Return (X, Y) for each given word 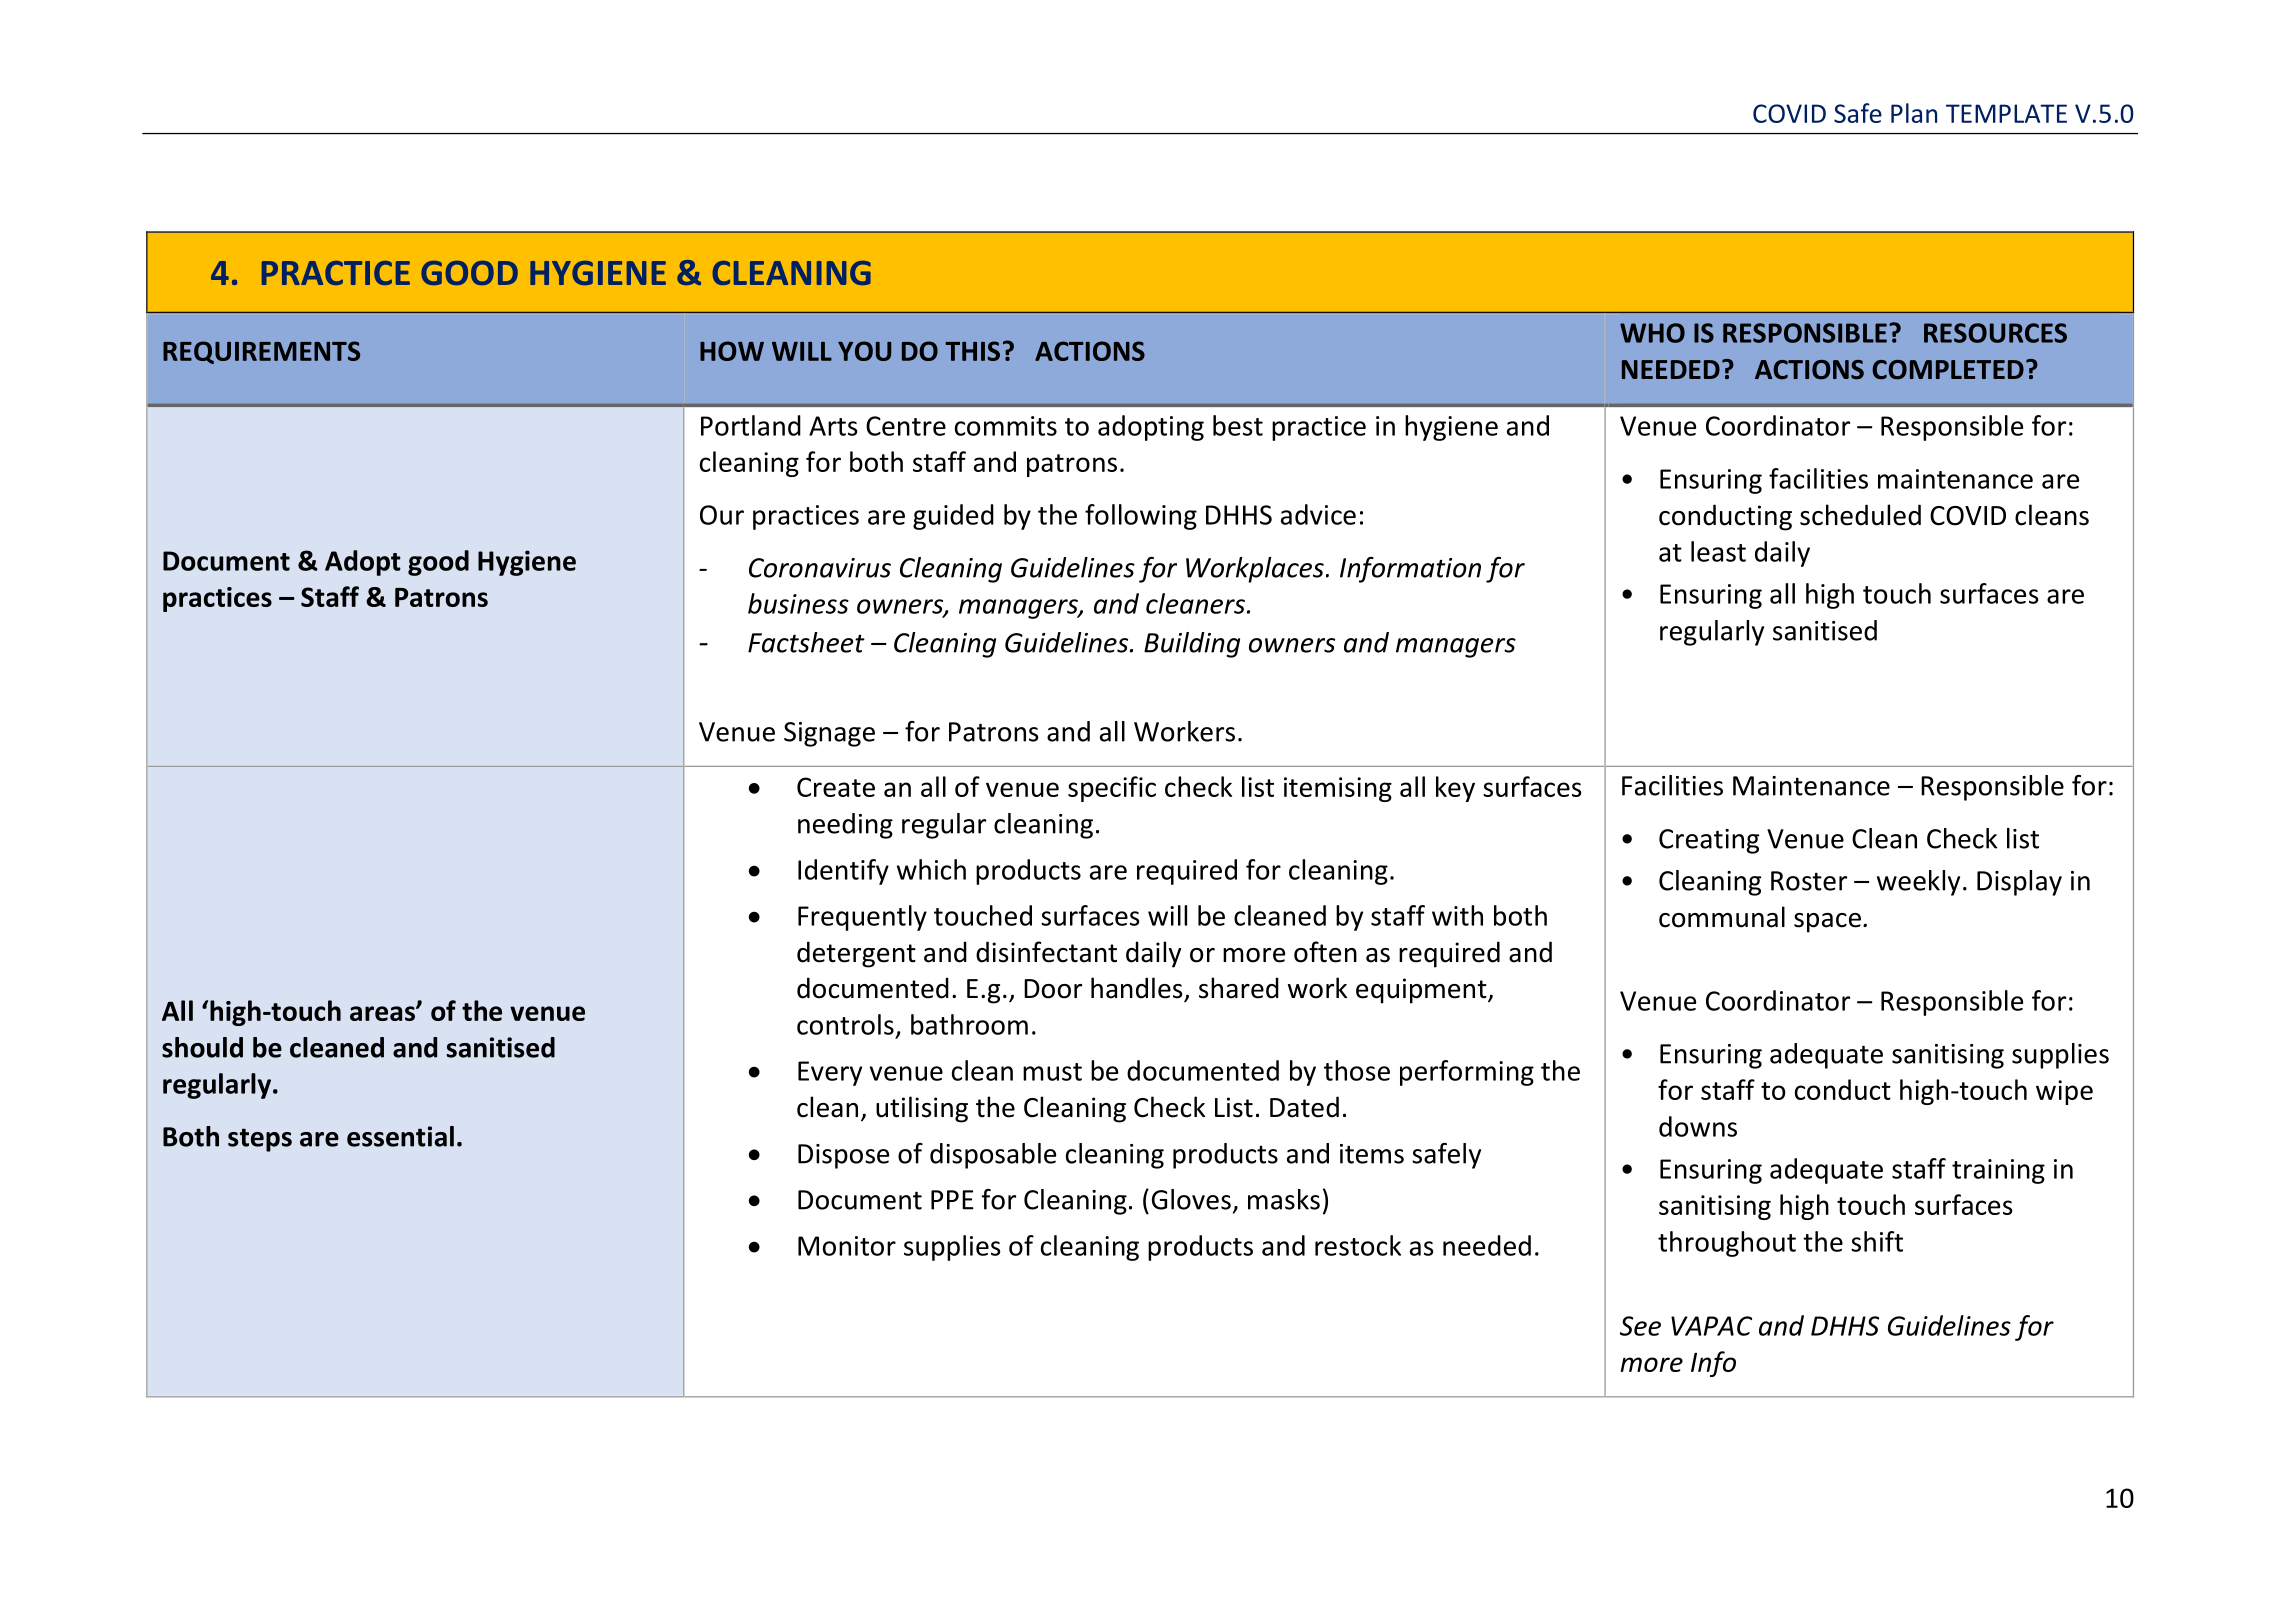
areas (383, 1013)
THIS (972, 351)
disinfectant (1046, 952)
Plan (1914, 113)
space (1827, 923)
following (1141, 517)
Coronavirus (820, 568)
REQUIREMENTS (261, 352)
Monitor (847, 1246)
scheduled (1860, 515)
